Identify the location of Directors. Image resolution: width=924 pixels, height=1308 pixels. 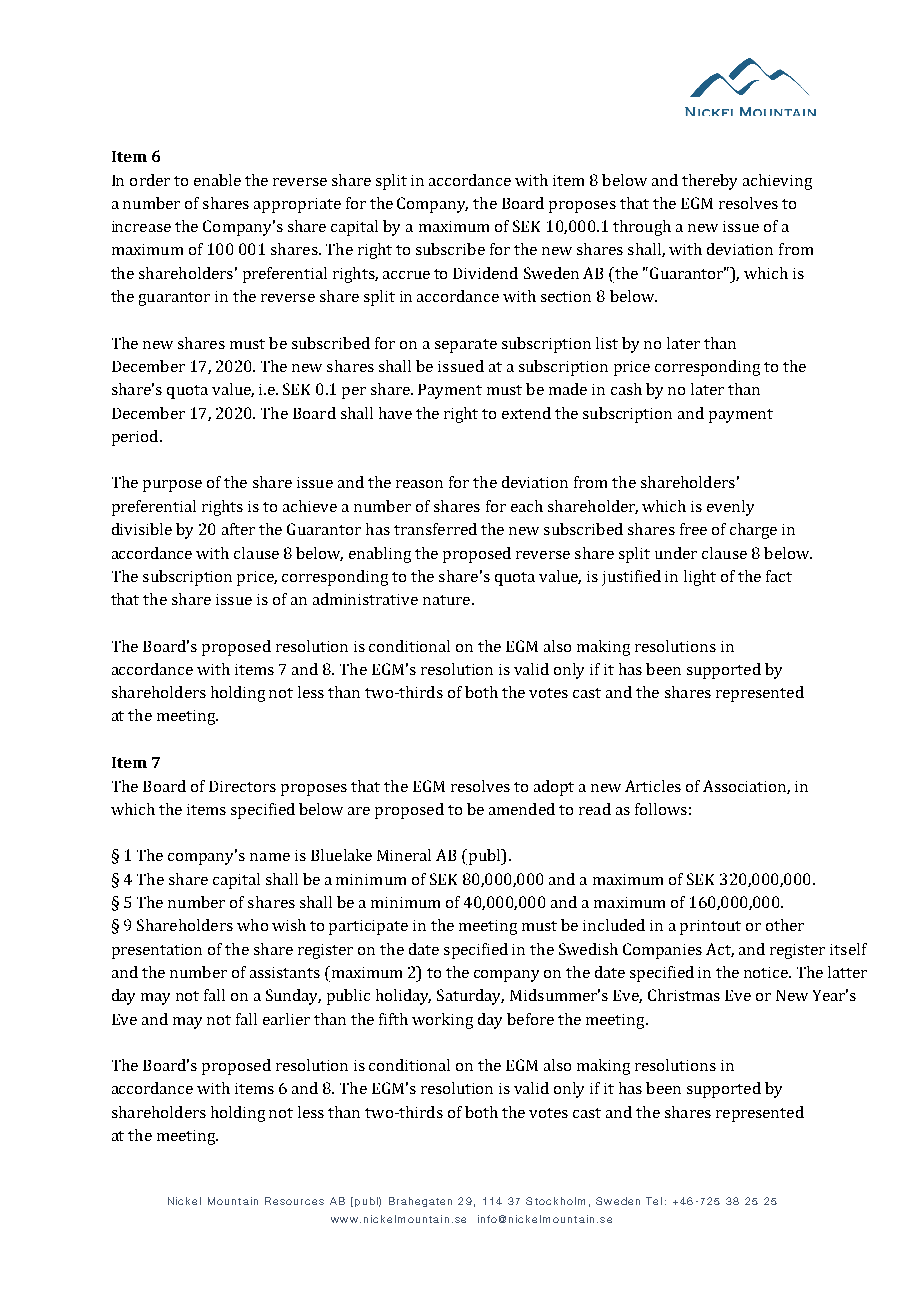
(242, 786).
